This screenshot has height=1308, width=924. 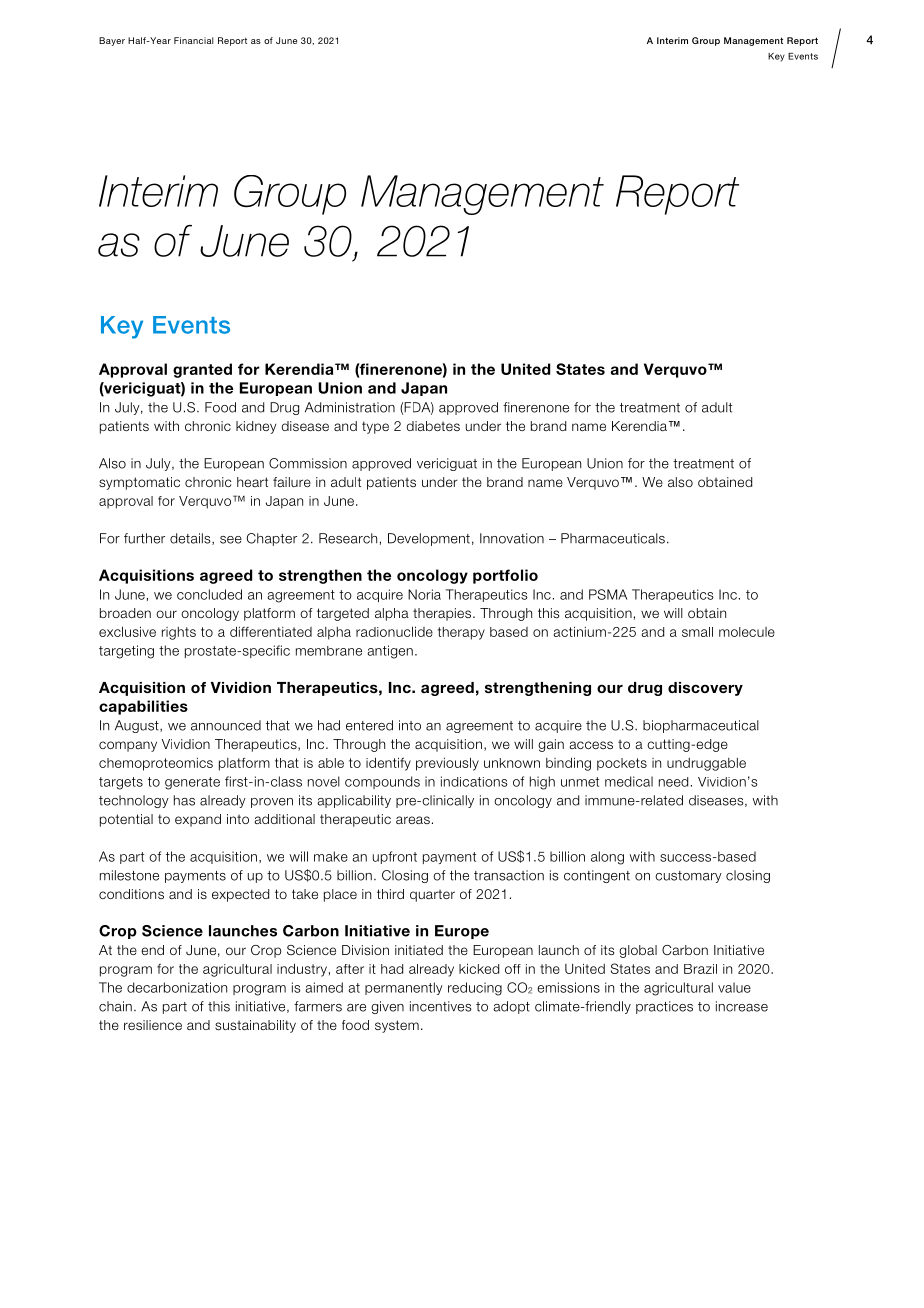 What do you see at coordinates (705, 689) in the screenshot?
I see `discovery` at bounding box center [705, 689].
